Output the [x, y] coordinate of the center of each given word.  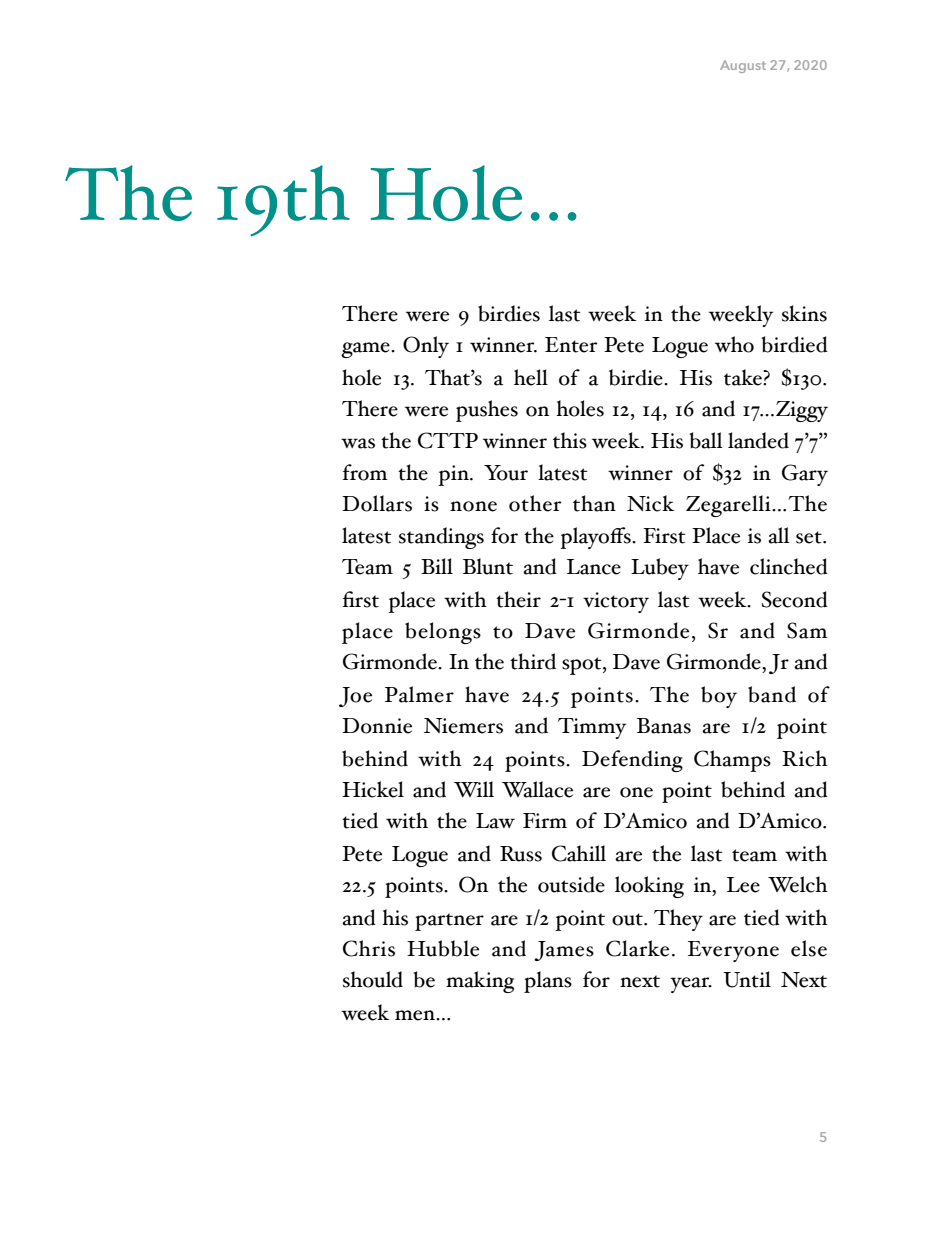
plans [548, 982]
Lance [594, 567]
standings [441, 538]
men [416, 1015]
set [810, 537]
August [743, 66]
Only [426, 347]
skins [804, 313]
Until [747, 979]
